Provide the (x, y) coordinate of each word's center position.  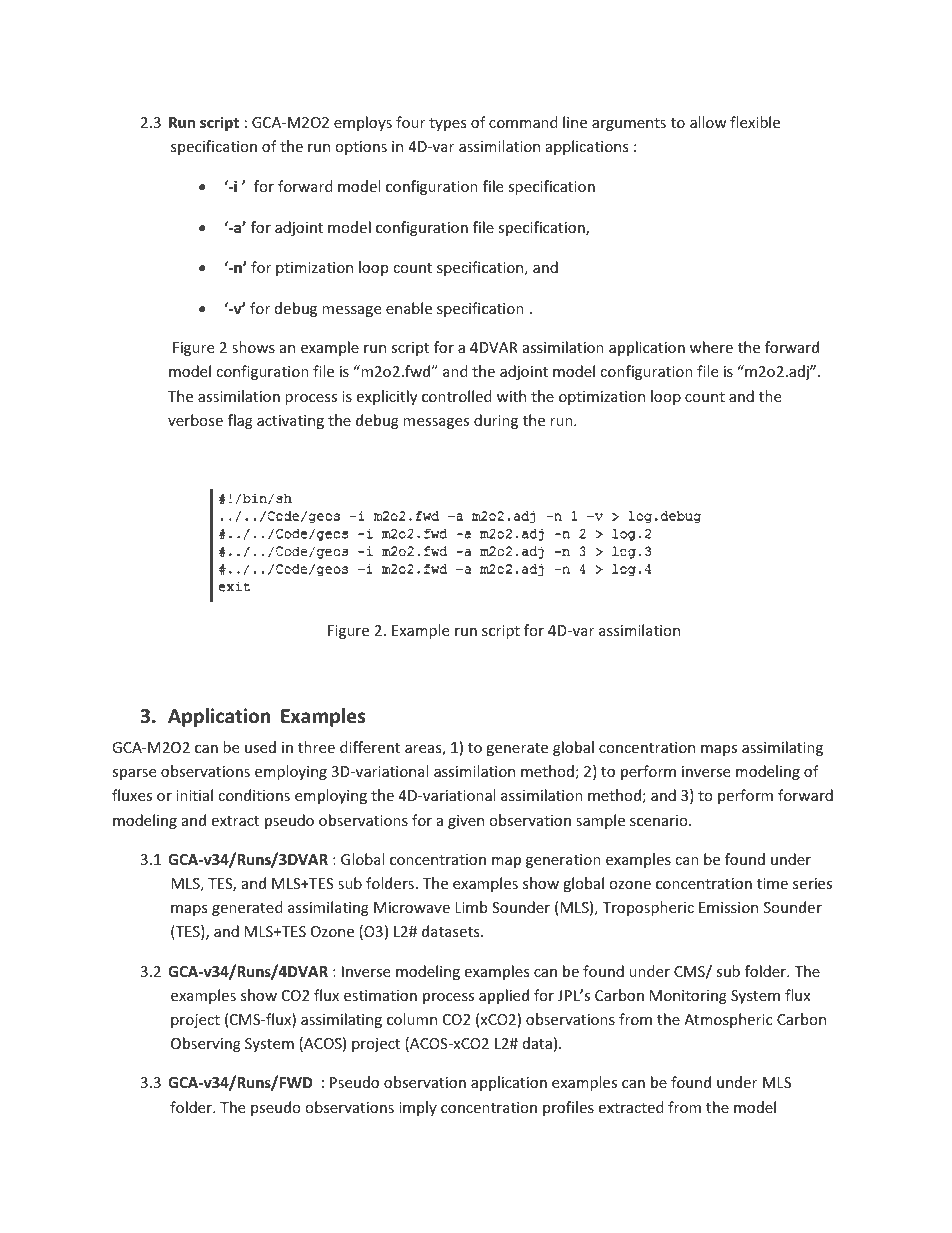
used (260, 747)
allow (708, 122)
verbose (195, 420)
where (711, 347)
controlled (457, 396)
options (361, 148)
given (466, 822)
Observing (206, 1044)
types (448, 124)
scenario (660, 820)
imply (418, 1108)
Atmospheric (728, 1020)
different (370, 747)
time (772, 883)
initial (194, 795)
